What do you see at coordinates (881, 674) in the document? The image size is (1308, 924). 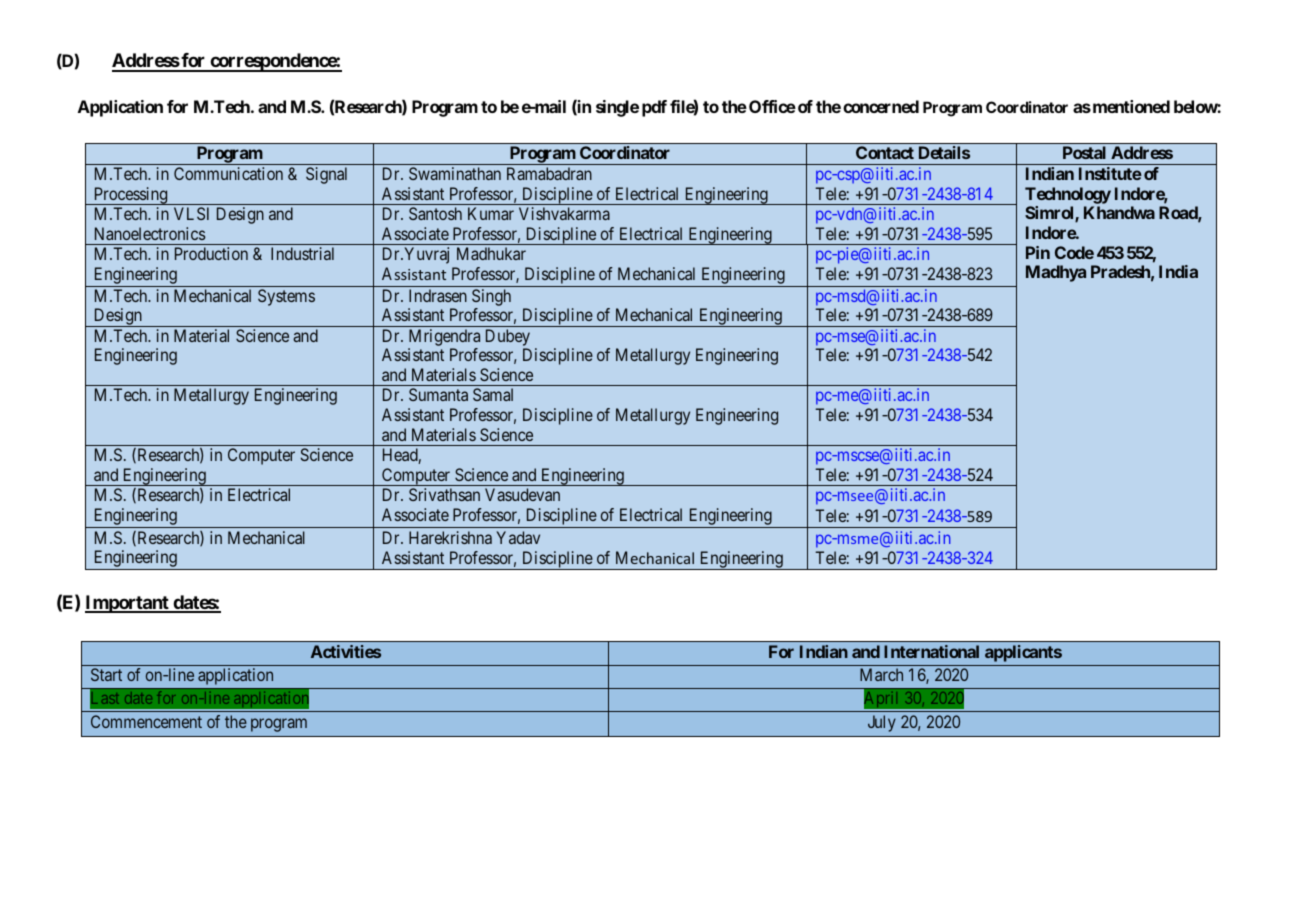 I see `March` at bounding box center [881, 674].
